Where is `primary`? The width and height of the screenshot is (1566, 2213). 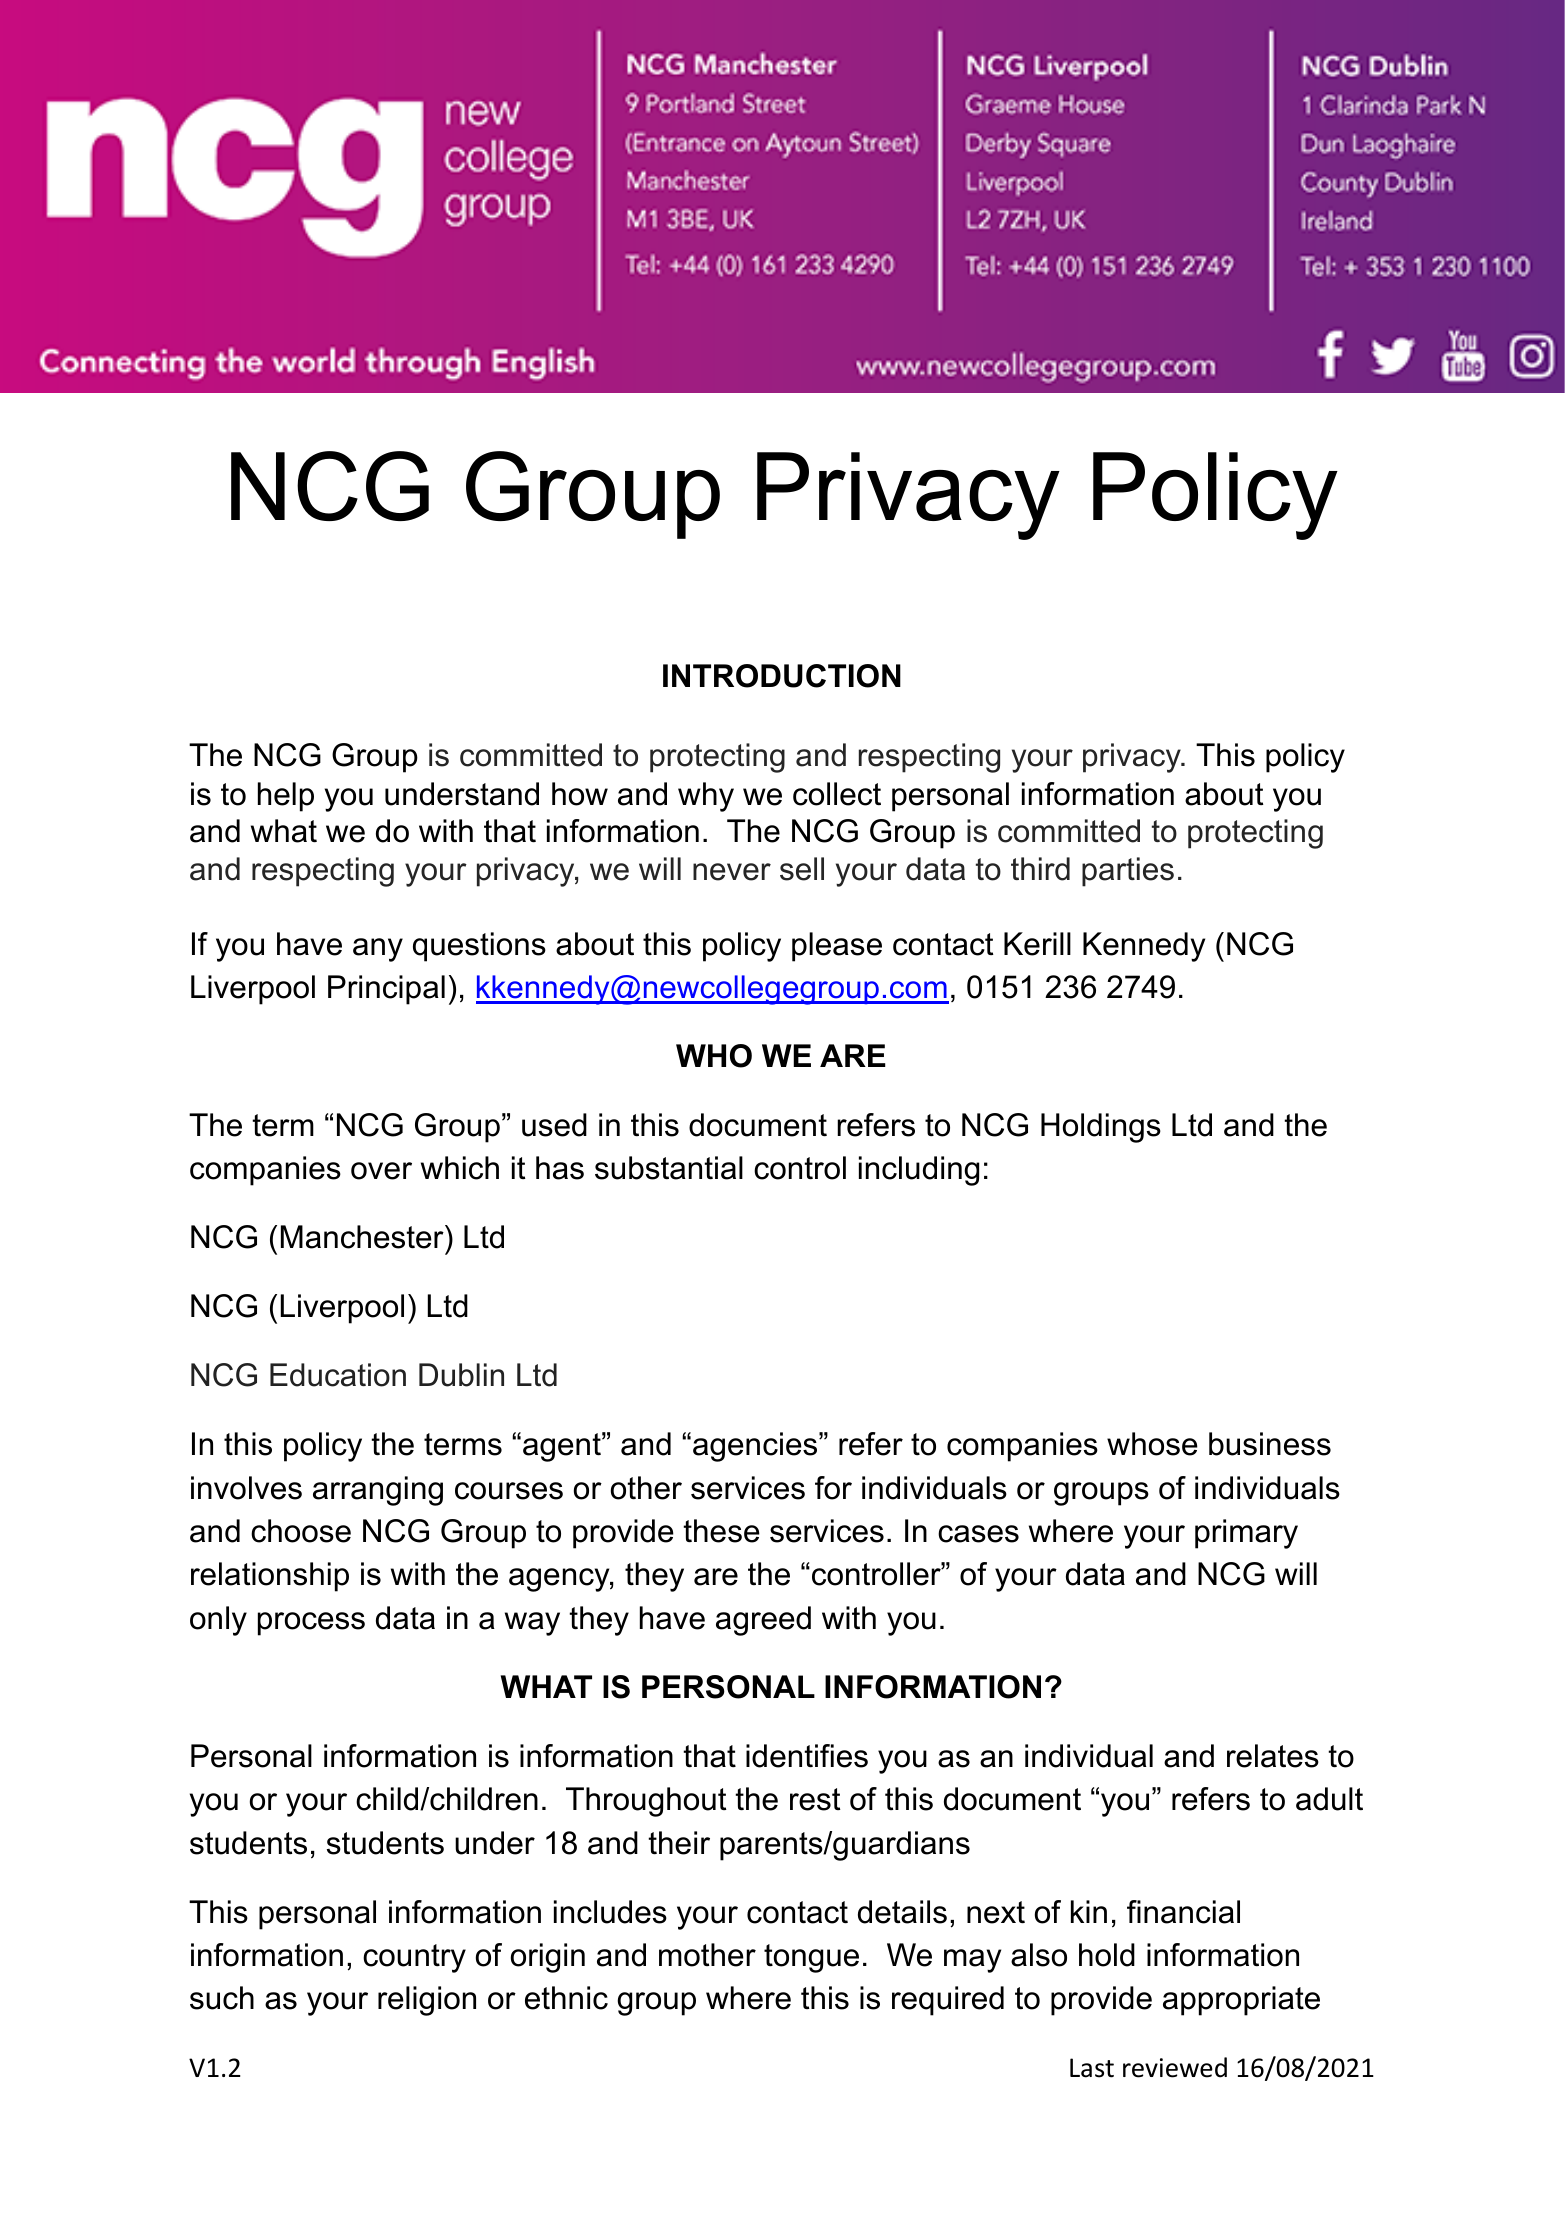 primary is located at coordinates (1246, 1534).
